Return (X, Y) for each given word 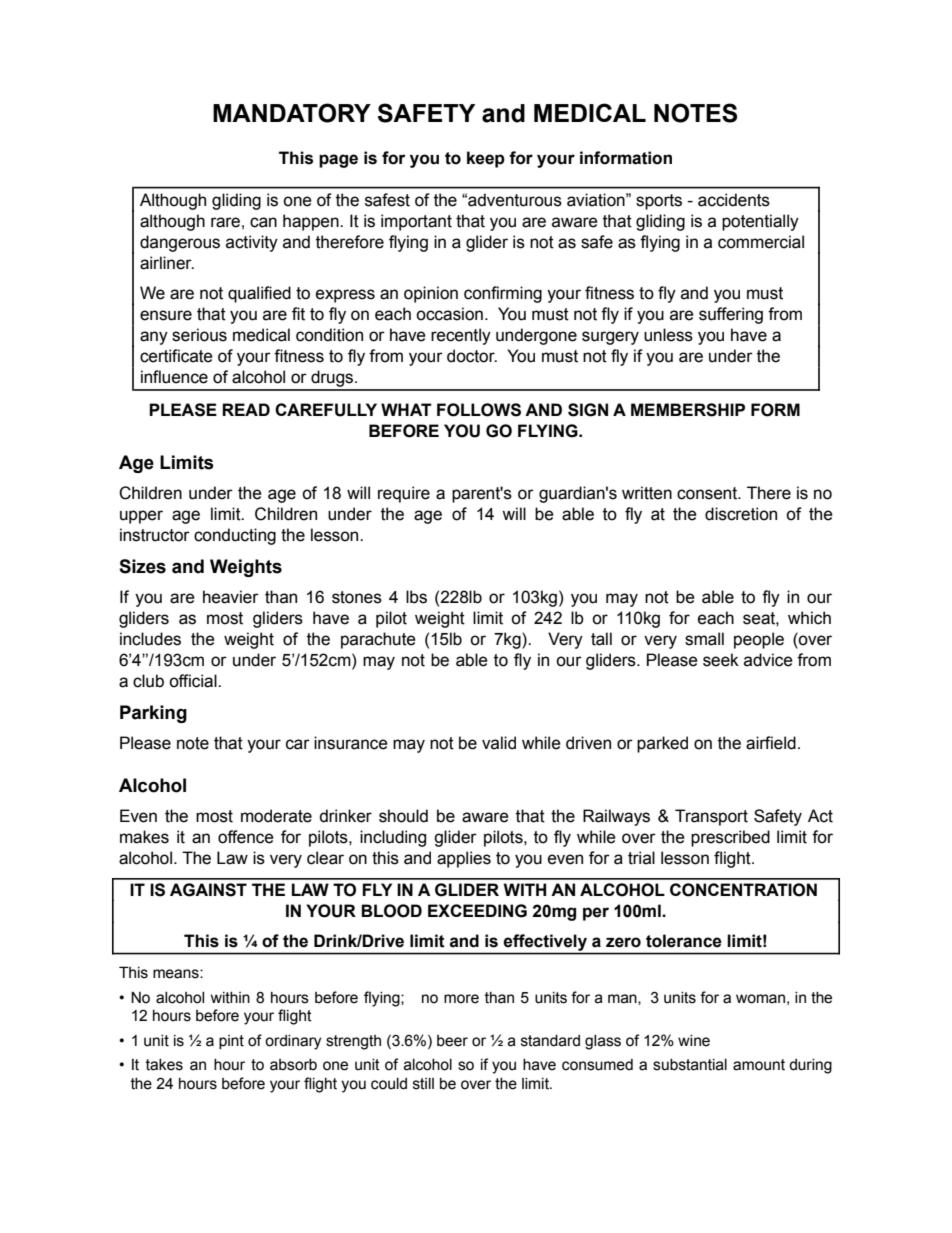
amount (759, 1065)
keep (486, 159)
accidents (734, 200)
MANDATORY (292, 113)
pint (231, 1042)
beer (452, 1041)
